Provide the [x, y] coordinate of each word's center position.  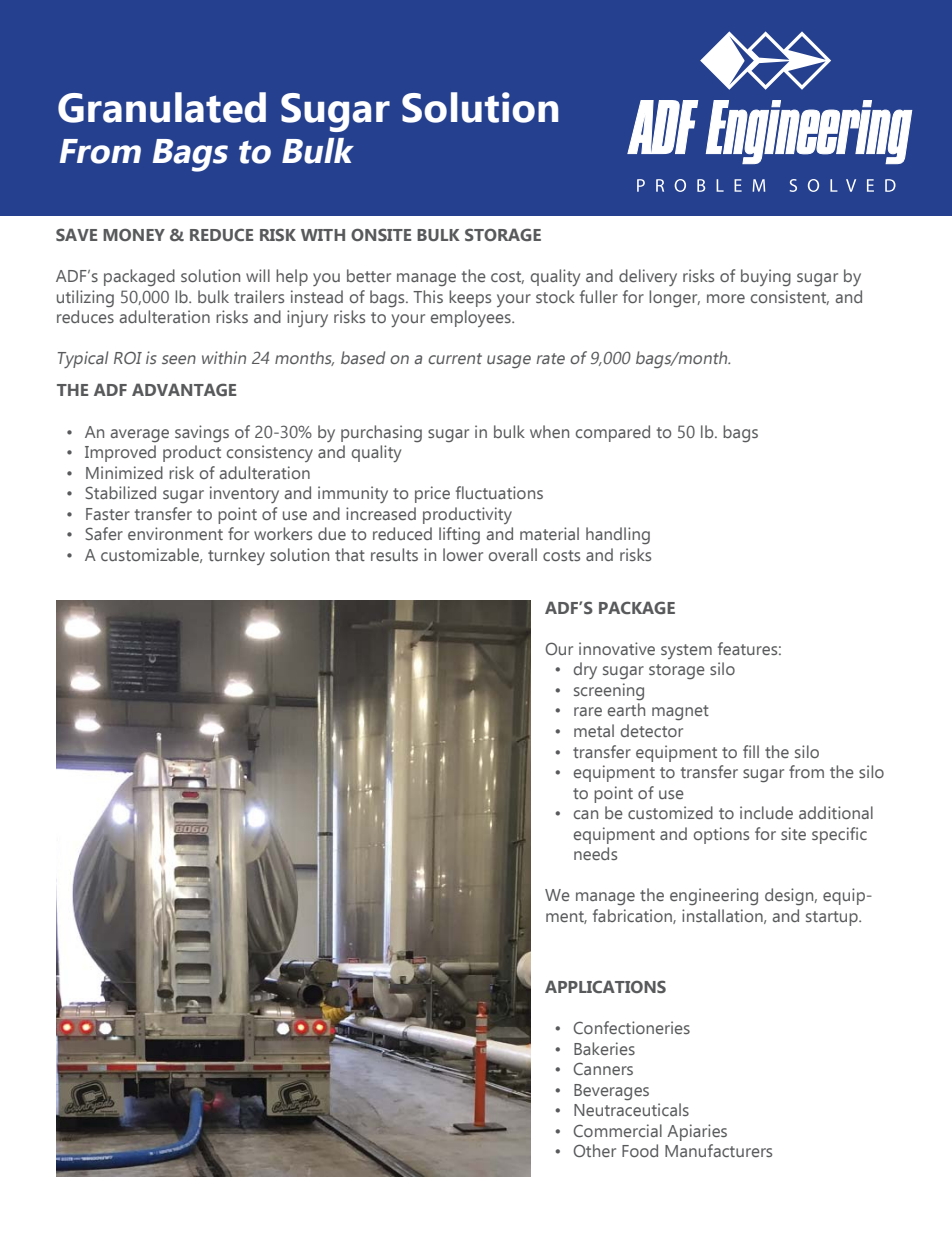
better [369, 275]
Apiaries [697, 1132]
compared [613, 433]
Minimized [124, 472]
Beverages [611, 1092]
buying [766, 278]
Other [594, 1150]
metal [594, 730]
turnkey [236, 556]
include [766, 812]
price [432, 494]
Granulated [162, 107]
